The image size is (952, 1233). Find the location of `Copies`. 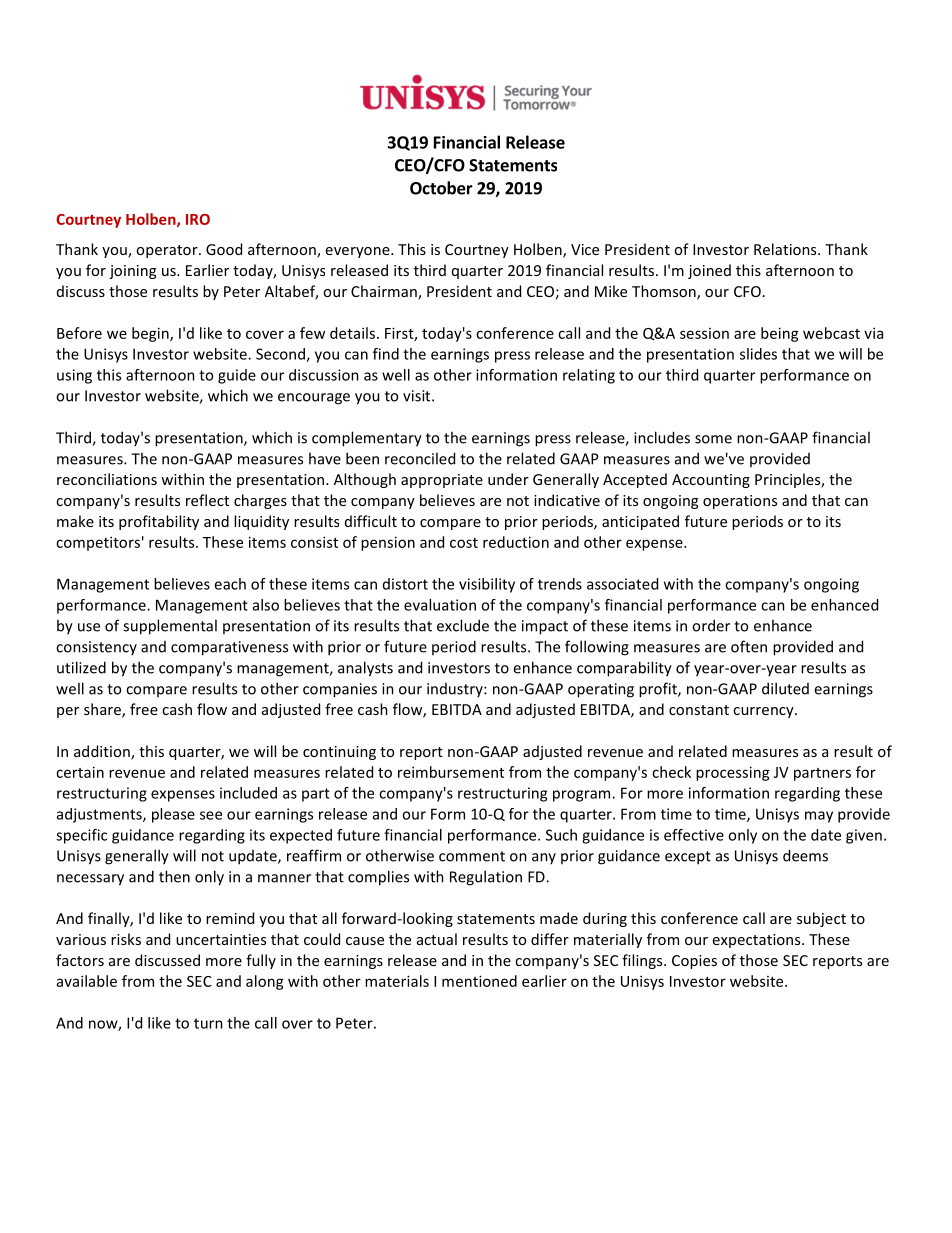

Copies is located at coordinates (694, 962).
